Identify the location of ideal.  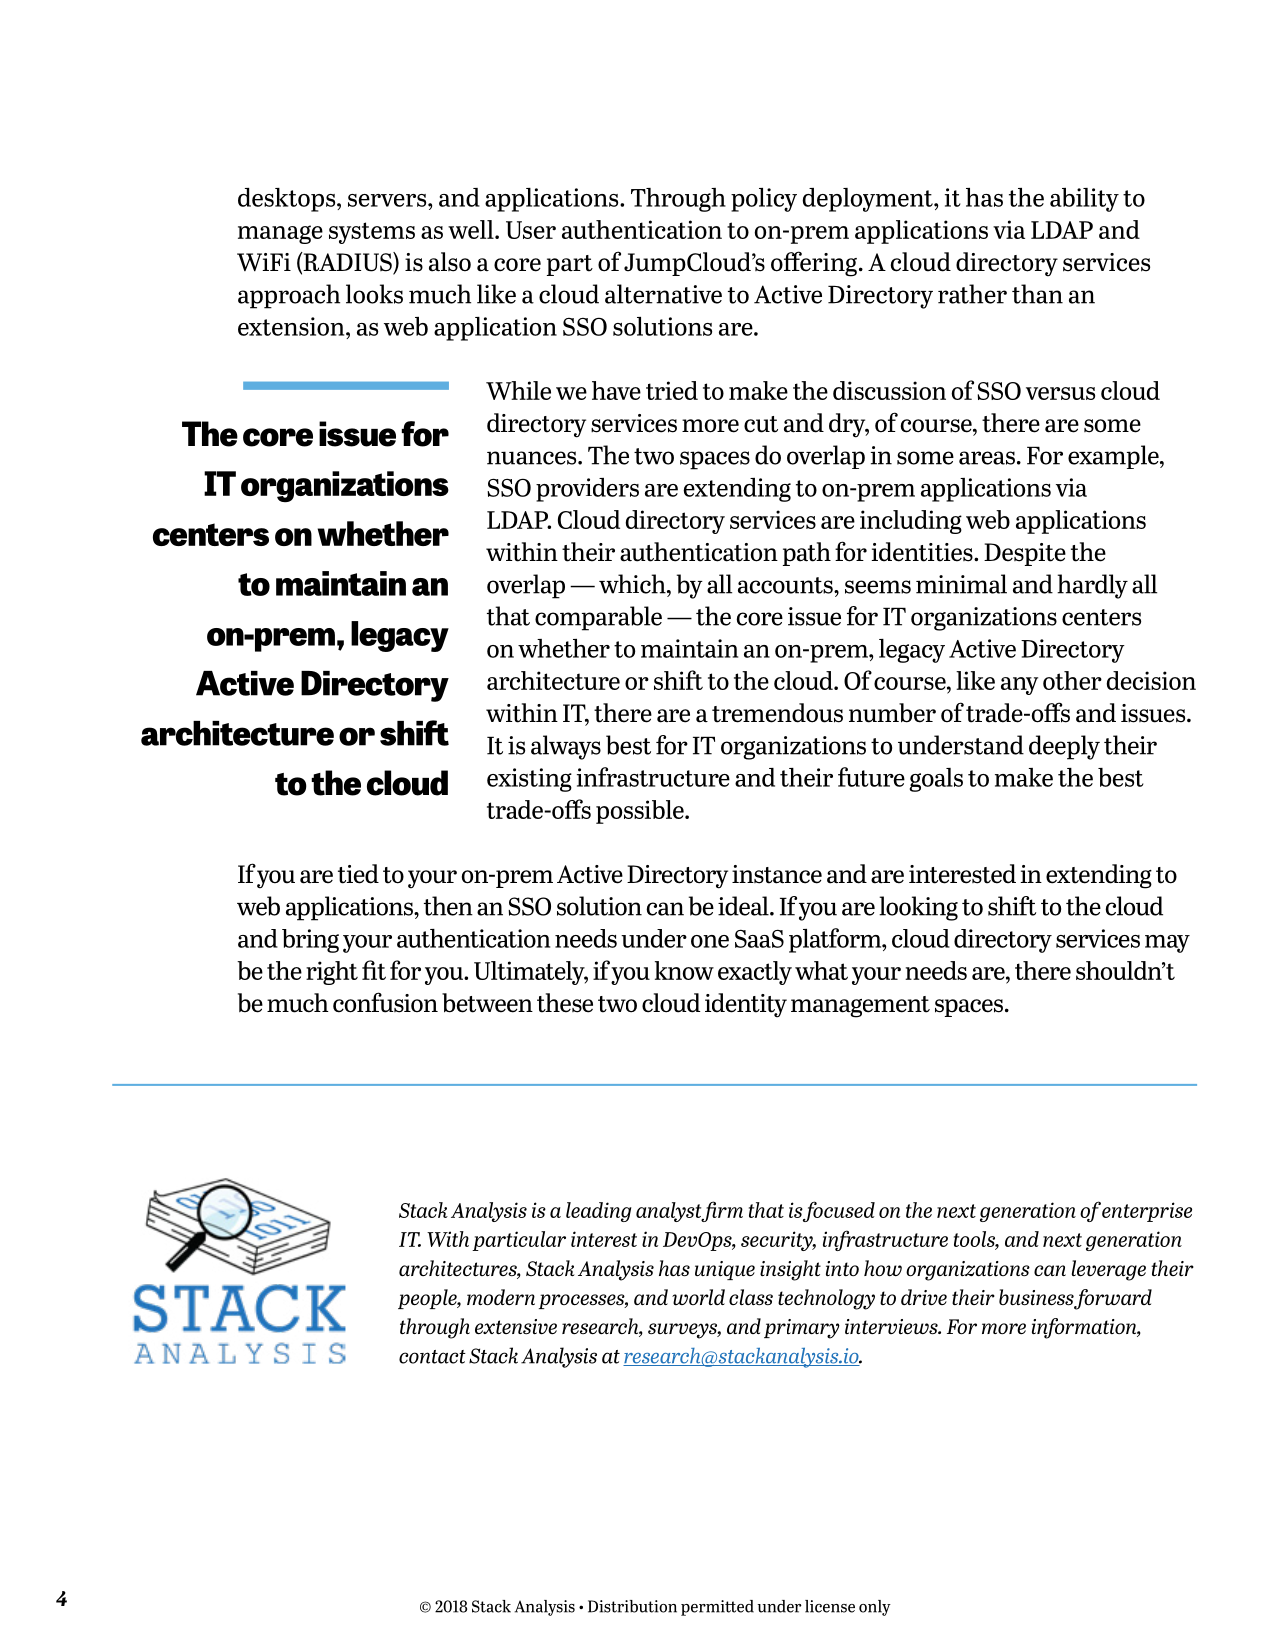
(744, 906).
